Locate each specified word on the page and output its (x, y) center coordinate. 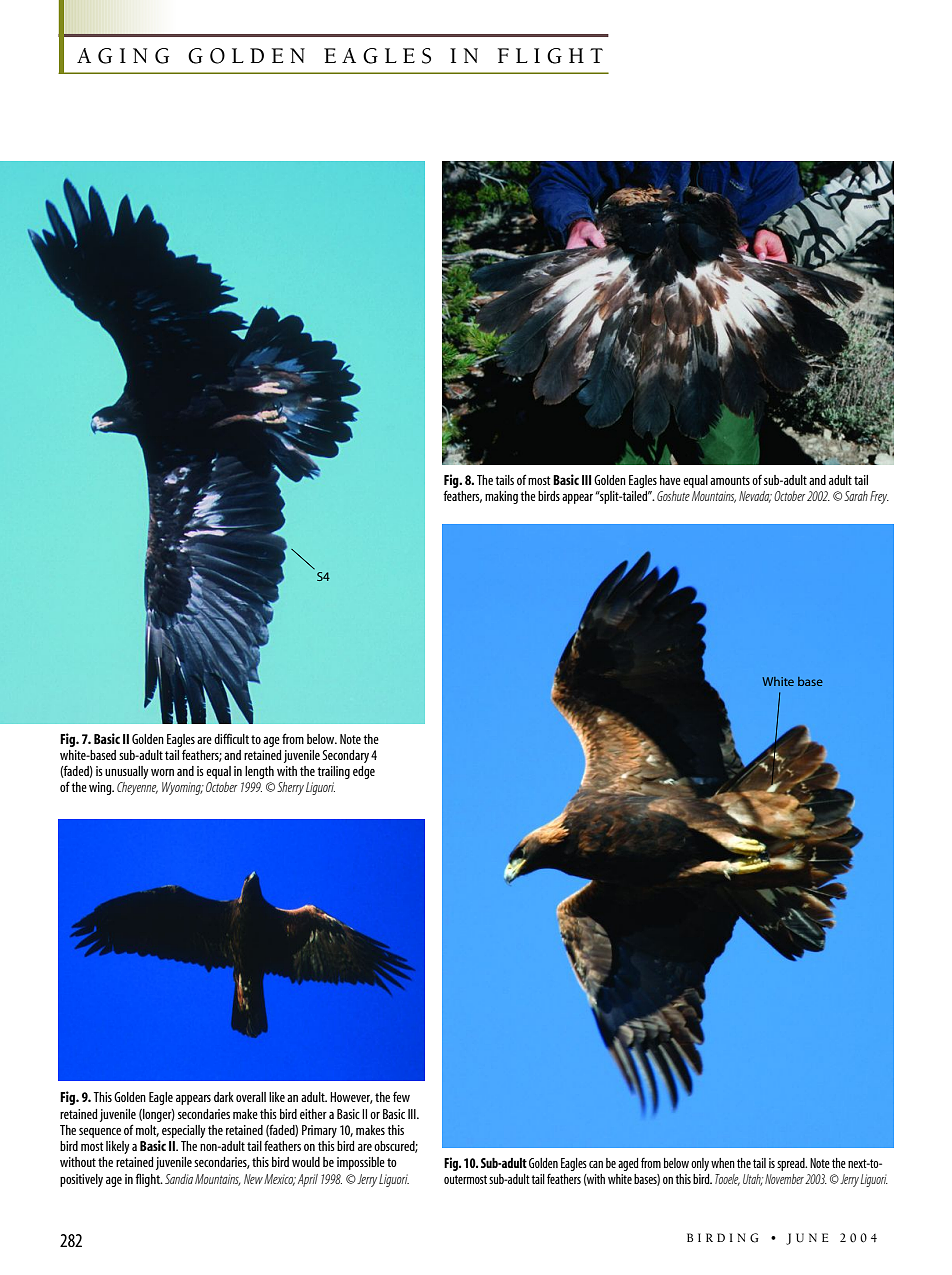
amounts (730, 480)
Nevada (755, 497)
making (501, 497)
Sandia (179, 1179)
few (401, 1097)
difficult (231, 738)
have (670, 480)
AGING (123, 56)
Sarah (856, 496)
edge (364, 772)
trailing (333, 772)
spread (792, 1164)
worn (162, 772)
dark (224, 1097)
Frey (879, 497)
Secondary (345, 756)
